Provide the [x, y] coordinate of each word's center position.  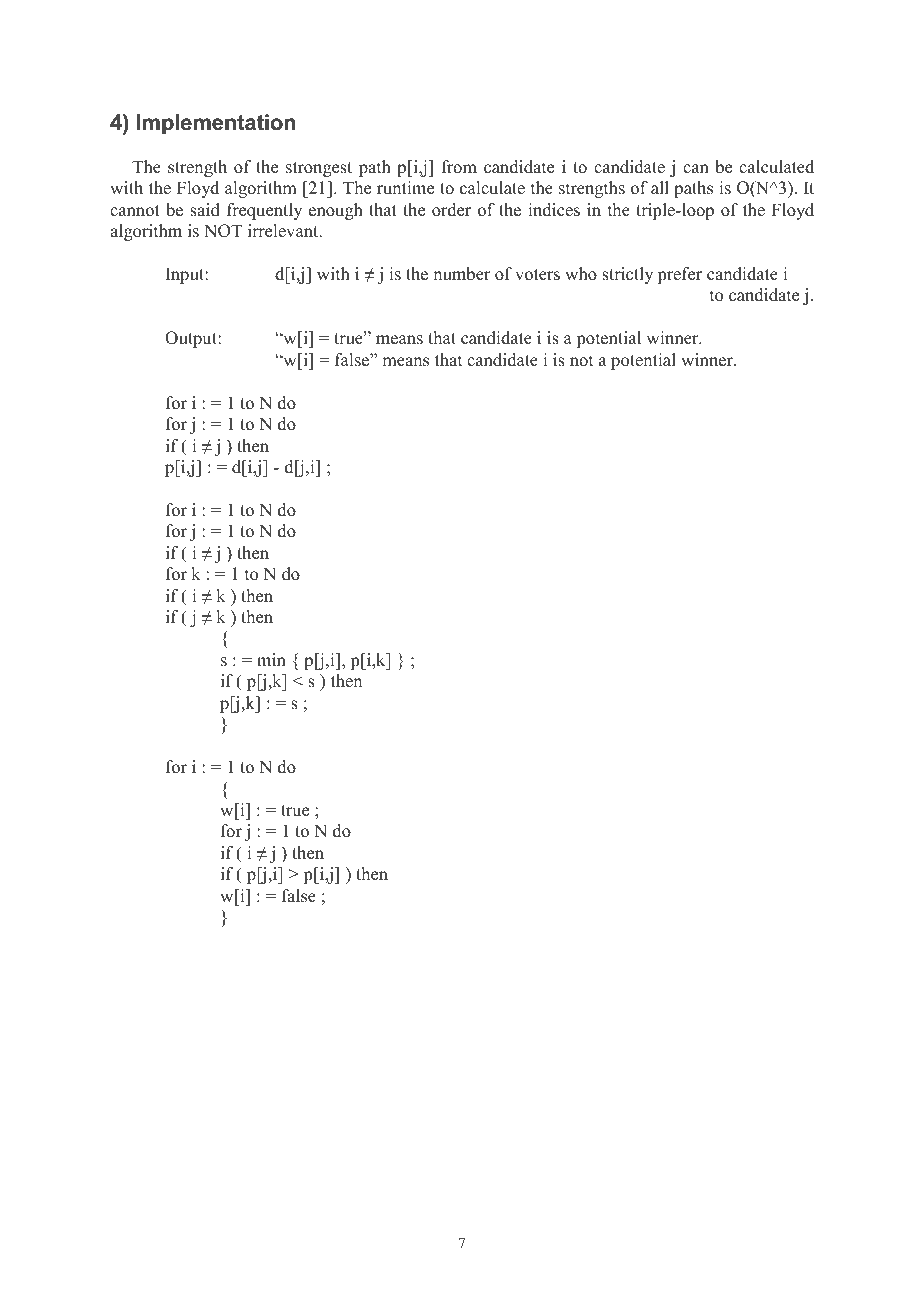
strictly [627, 275]
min [271, 659]
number [462, 274]
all [660, 187]
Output [192, 339]
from [459, 167]
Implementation [216, 124]
